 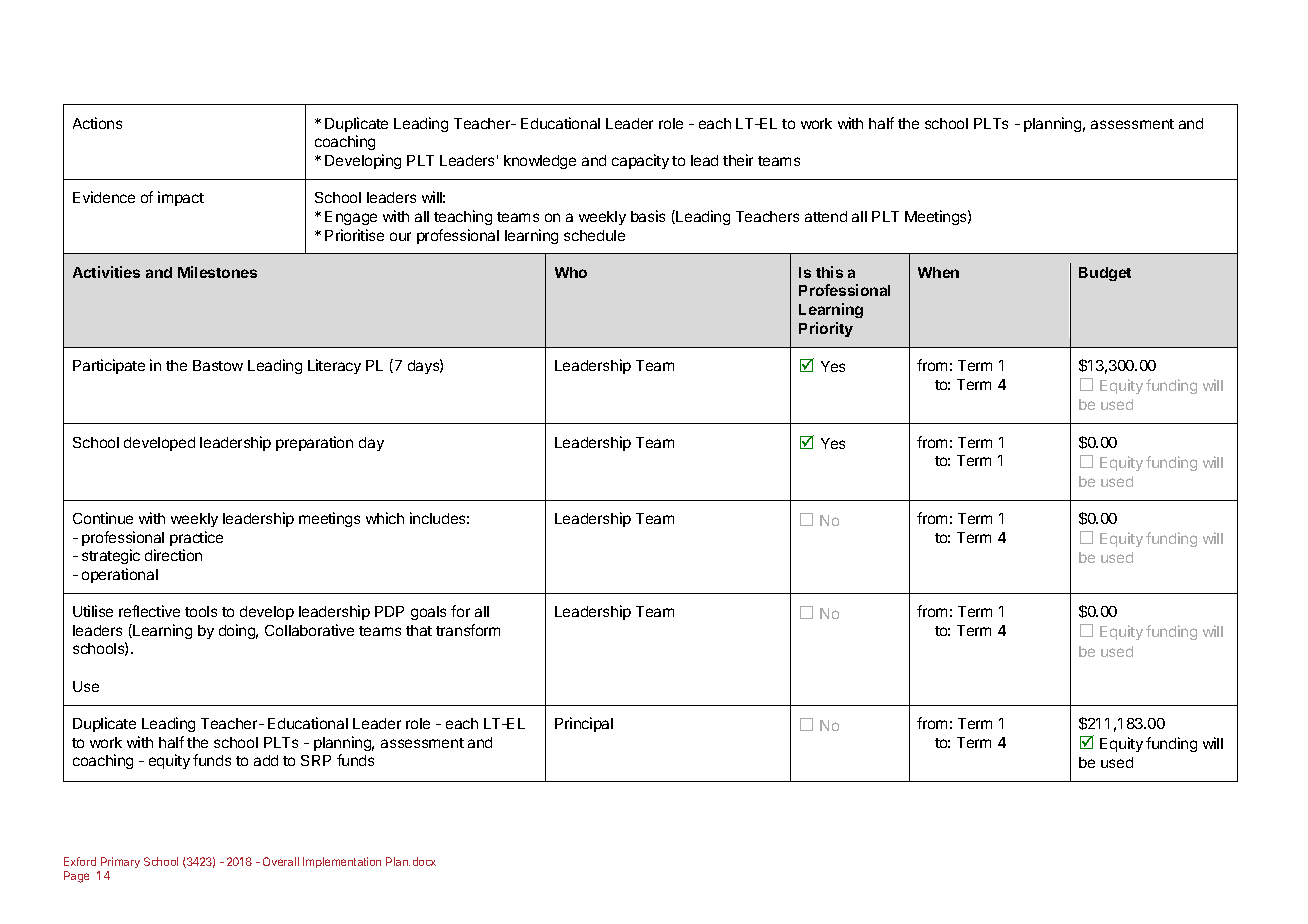 What do you see at coordinates (640, 161) in the document?
I see `capacity` at bounding box center [640, 161].
